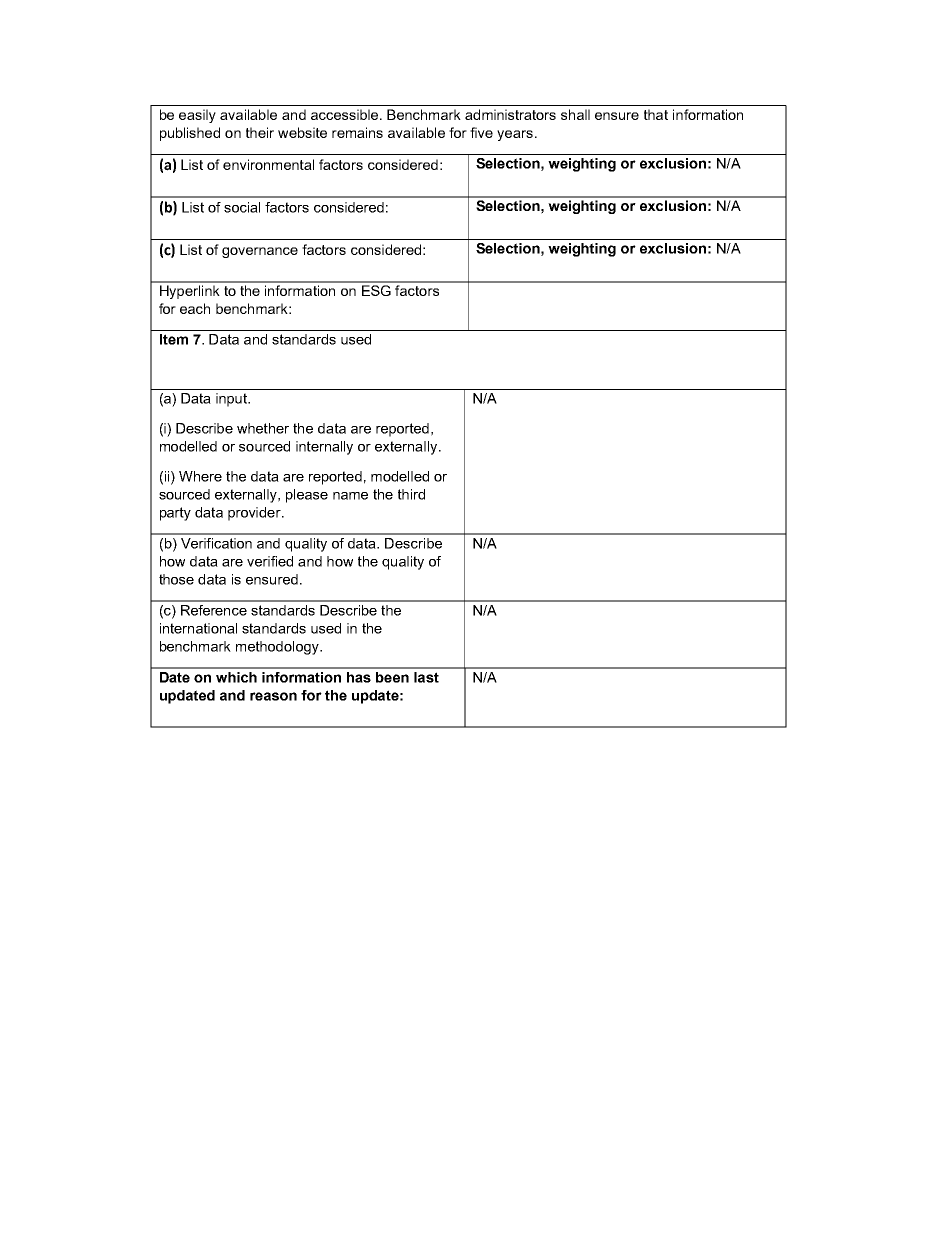 This screenshot has width=952, height=1233. I want to click on each, so click(195, 308).
